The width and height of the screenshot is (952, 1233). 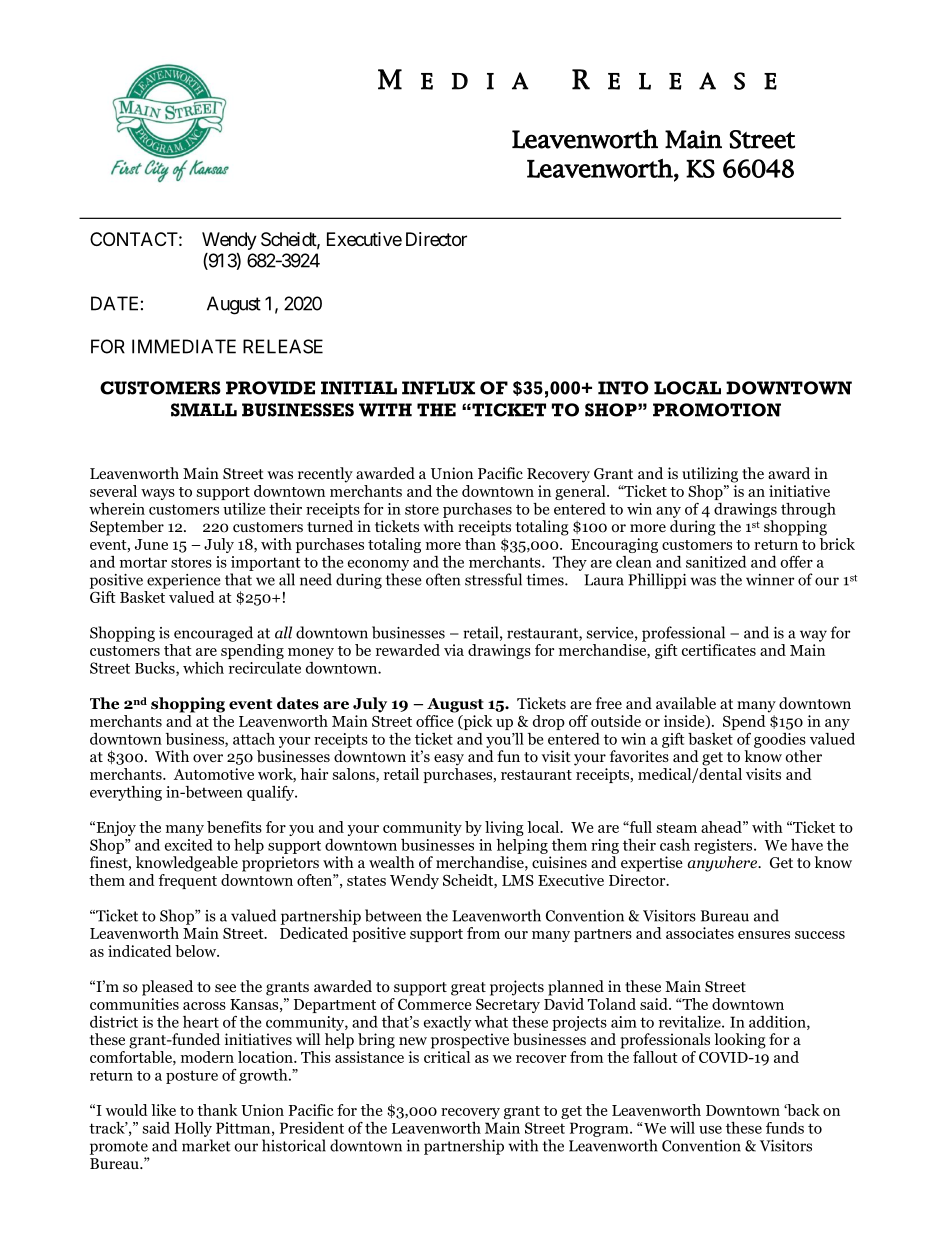 What do you see at coordinates (187, 880) in the screenshot?
I see `frequent` at bounding box center [187, 880].
